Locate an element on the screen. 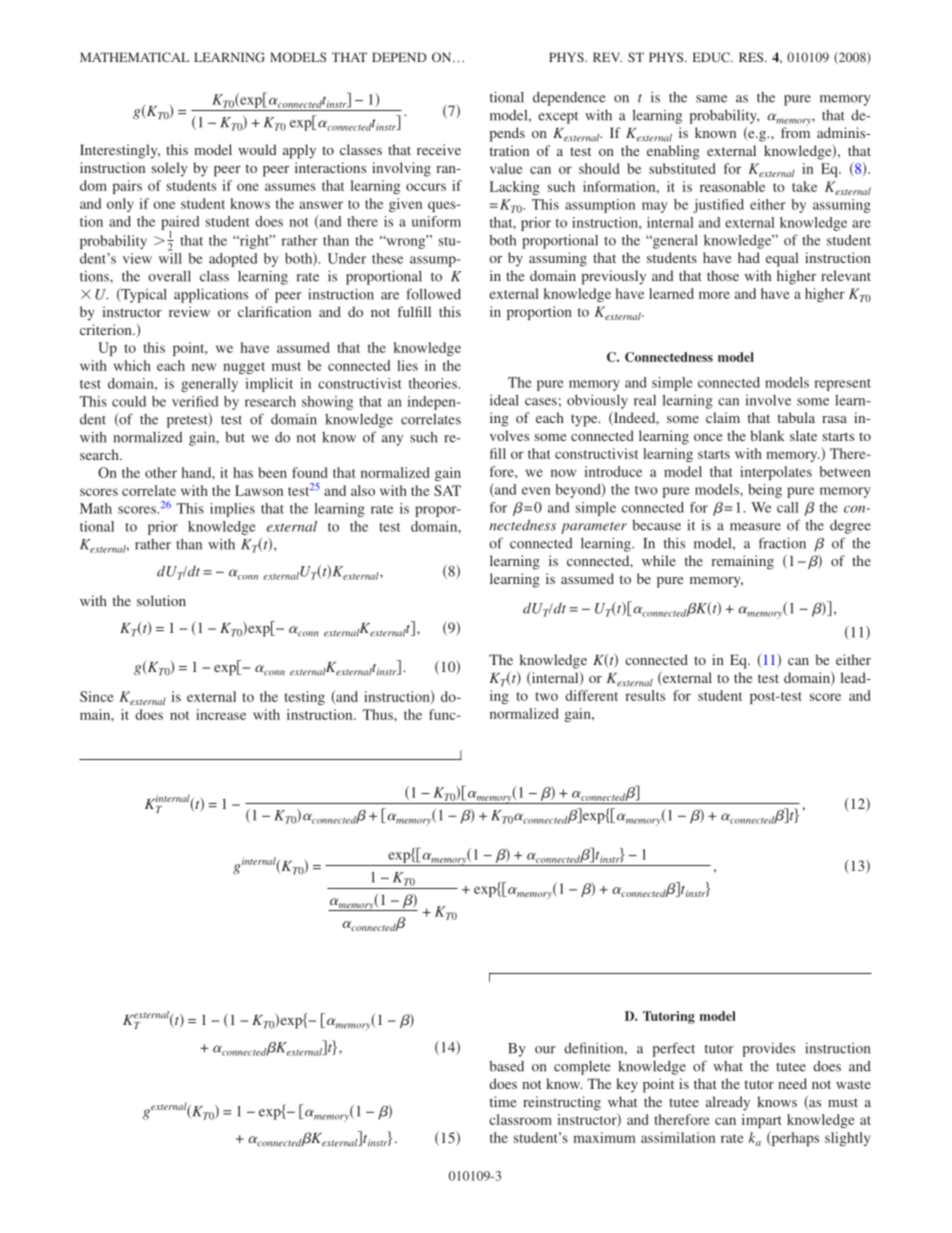  time is located at coordinates (503, 1101).
